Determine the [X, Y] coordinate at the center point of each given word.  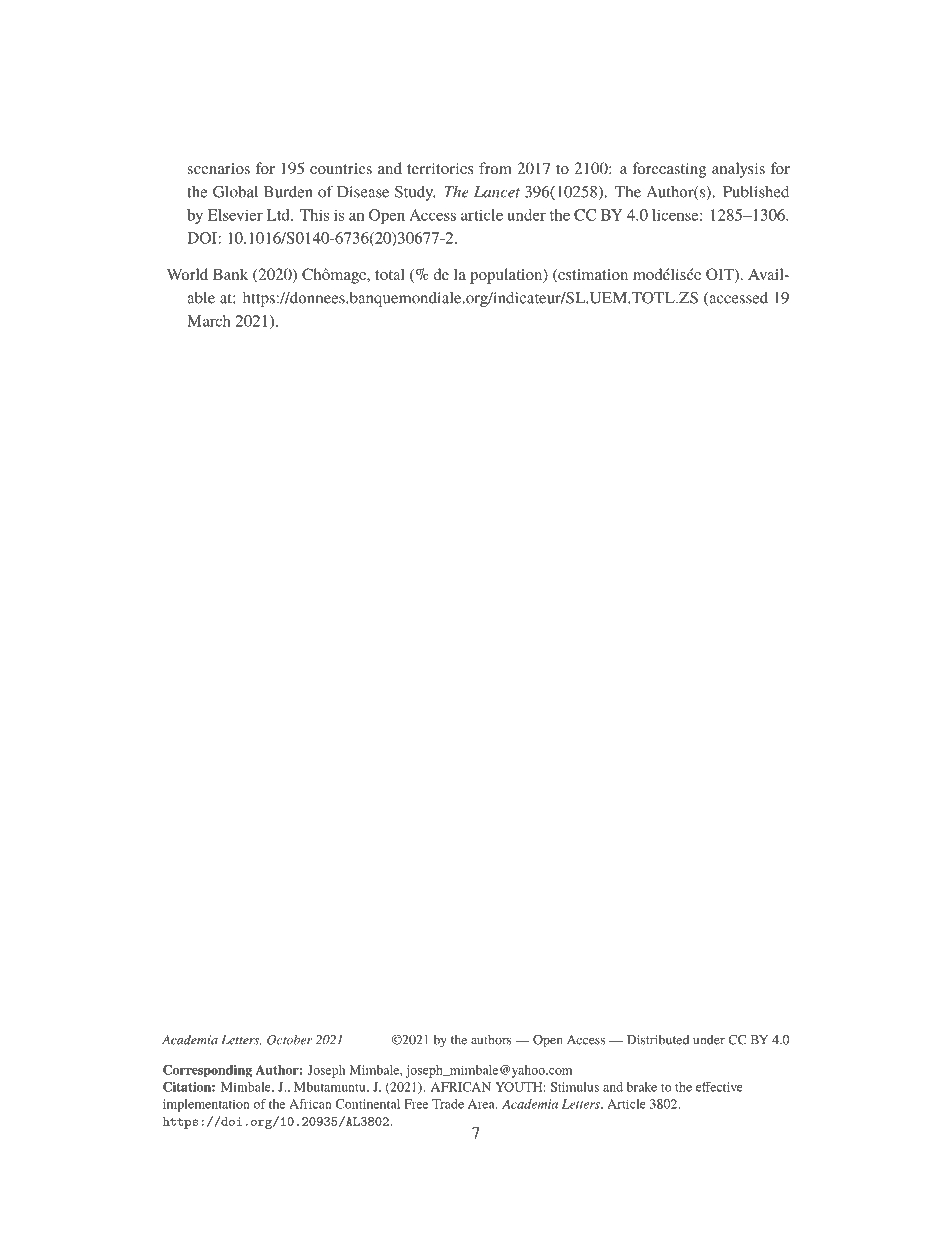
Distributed [658, 1040]
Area [482, 1104]
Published [756, 192]
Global [235, 191]
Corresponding [207, 1071]
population [507, 276]
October [289, 1040]
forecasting [669, 170]
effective [719, 1087]
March [209, 321]
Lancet [497, 192]
